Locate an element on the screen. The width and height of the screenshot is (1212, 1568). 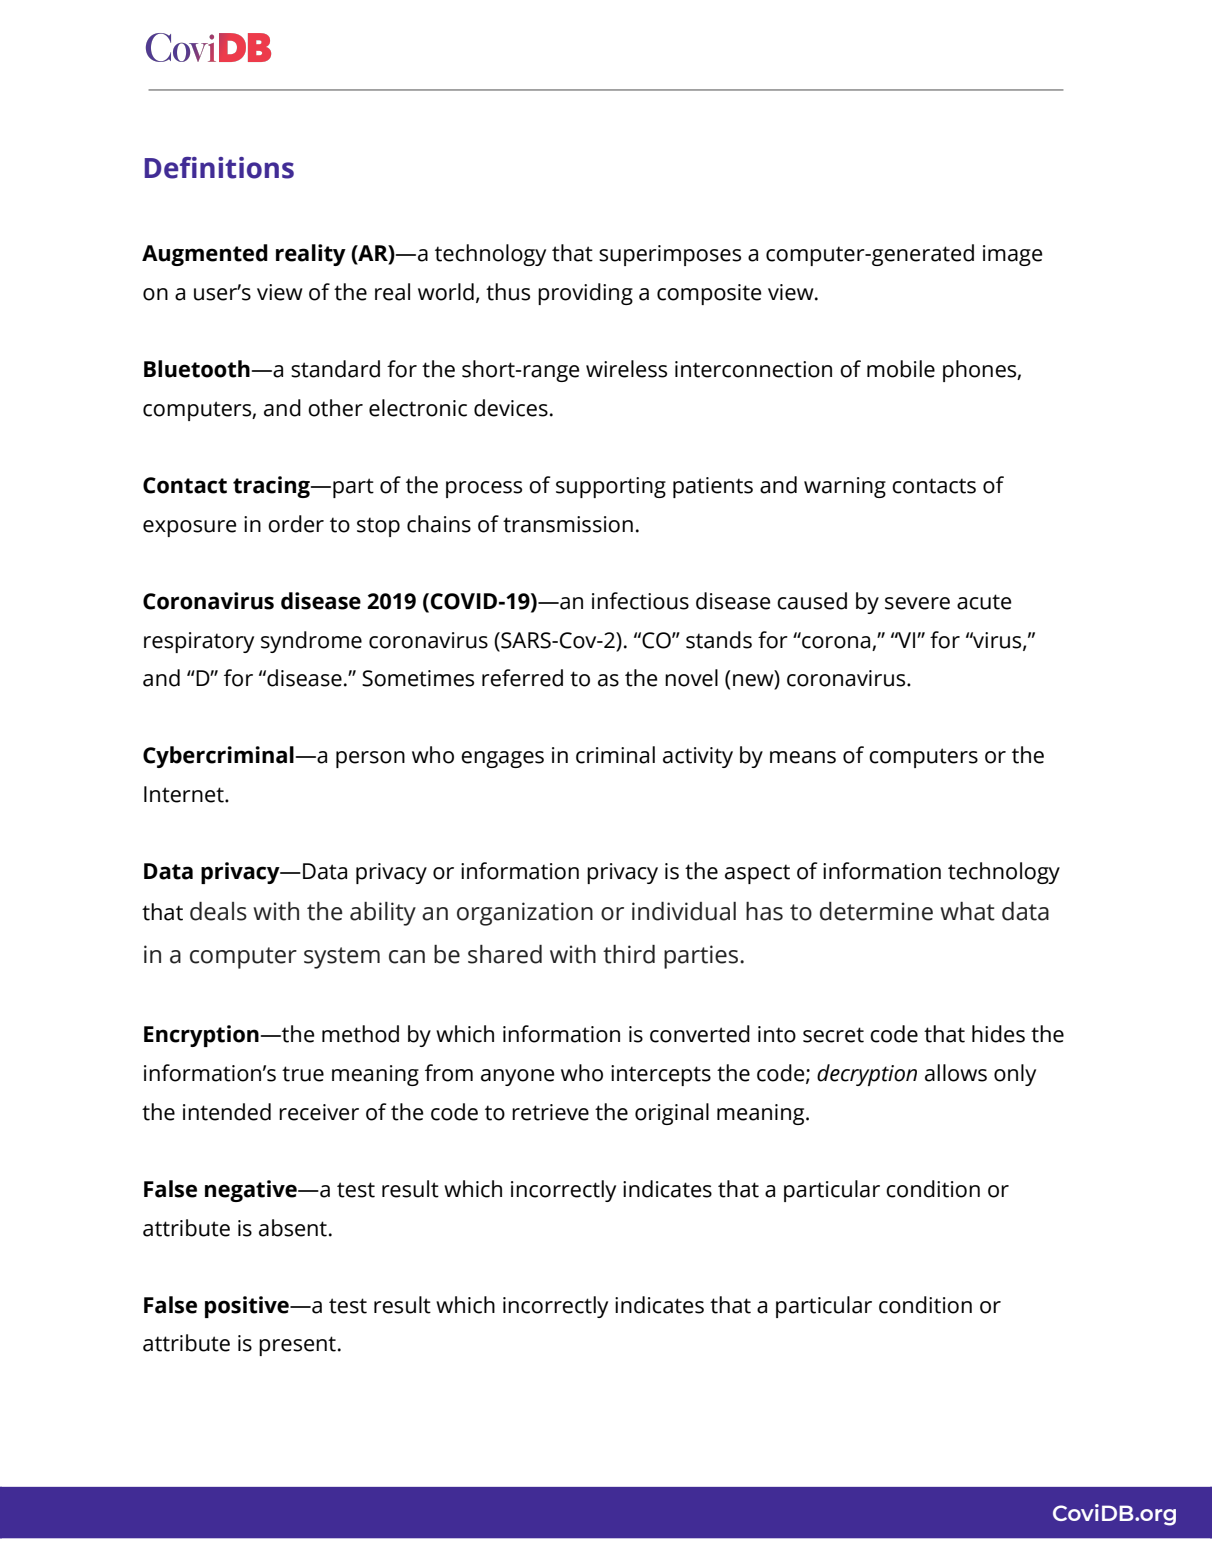
providing is located at coordinates (585, 294).
